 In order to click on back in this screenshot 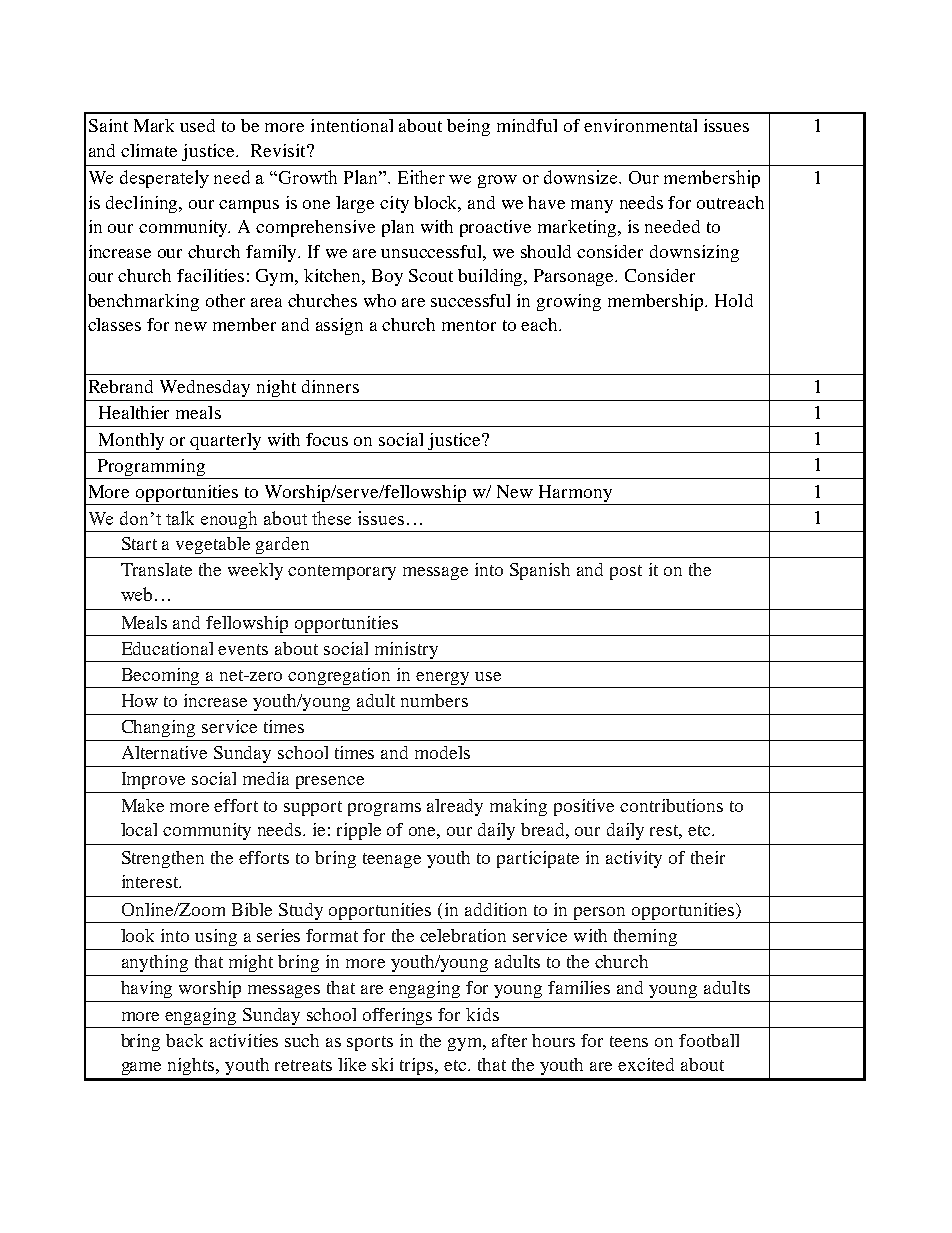, I will do `click(184, 1040)`.
